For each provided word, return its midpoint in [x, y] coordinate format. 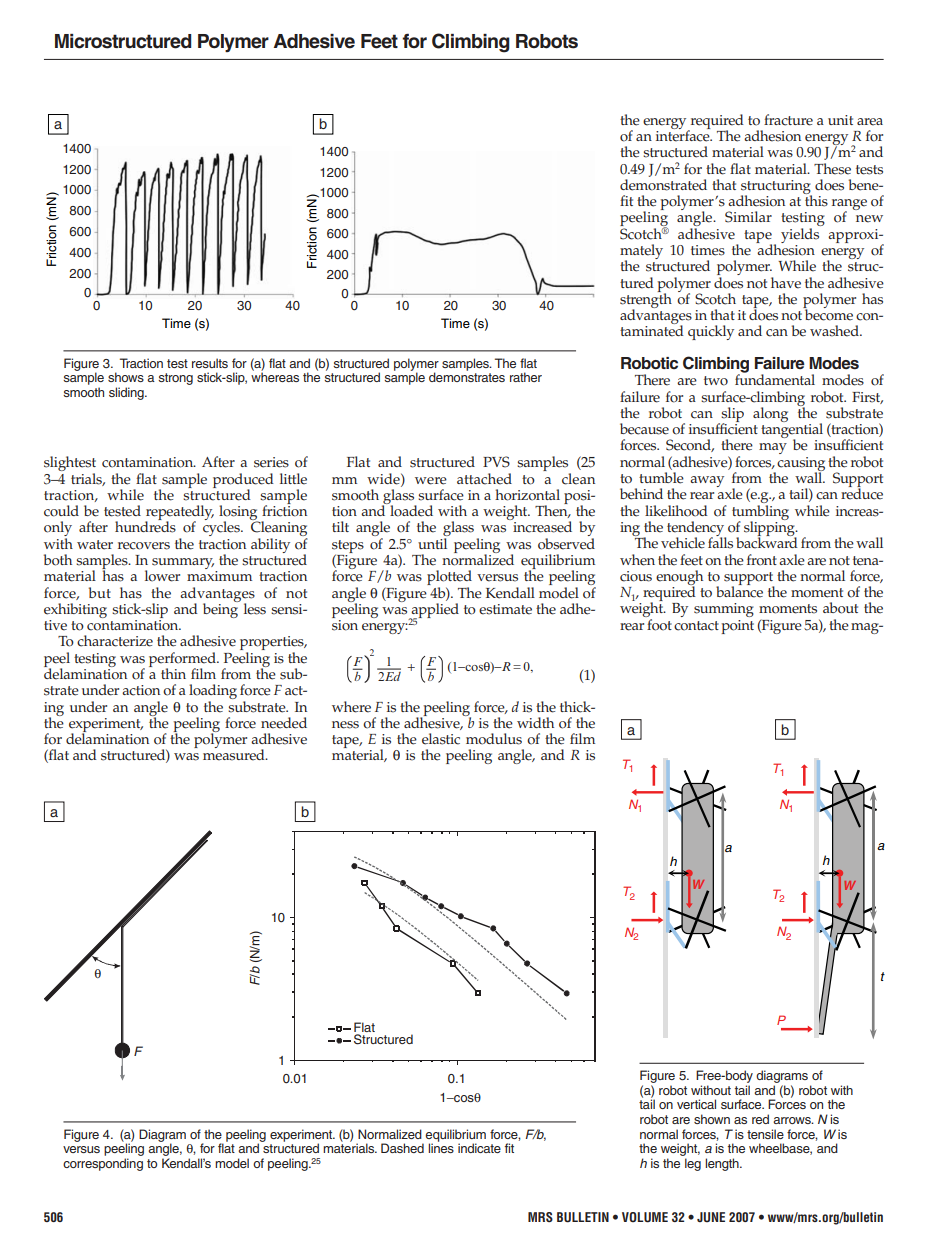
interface [684, 135]
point [738, 627]
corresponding [103, 1164]
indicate [479, 1148]
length [723, 1164]
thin [173, 673]
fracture [788, 120]
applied [434, 611]
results [210, 363]
